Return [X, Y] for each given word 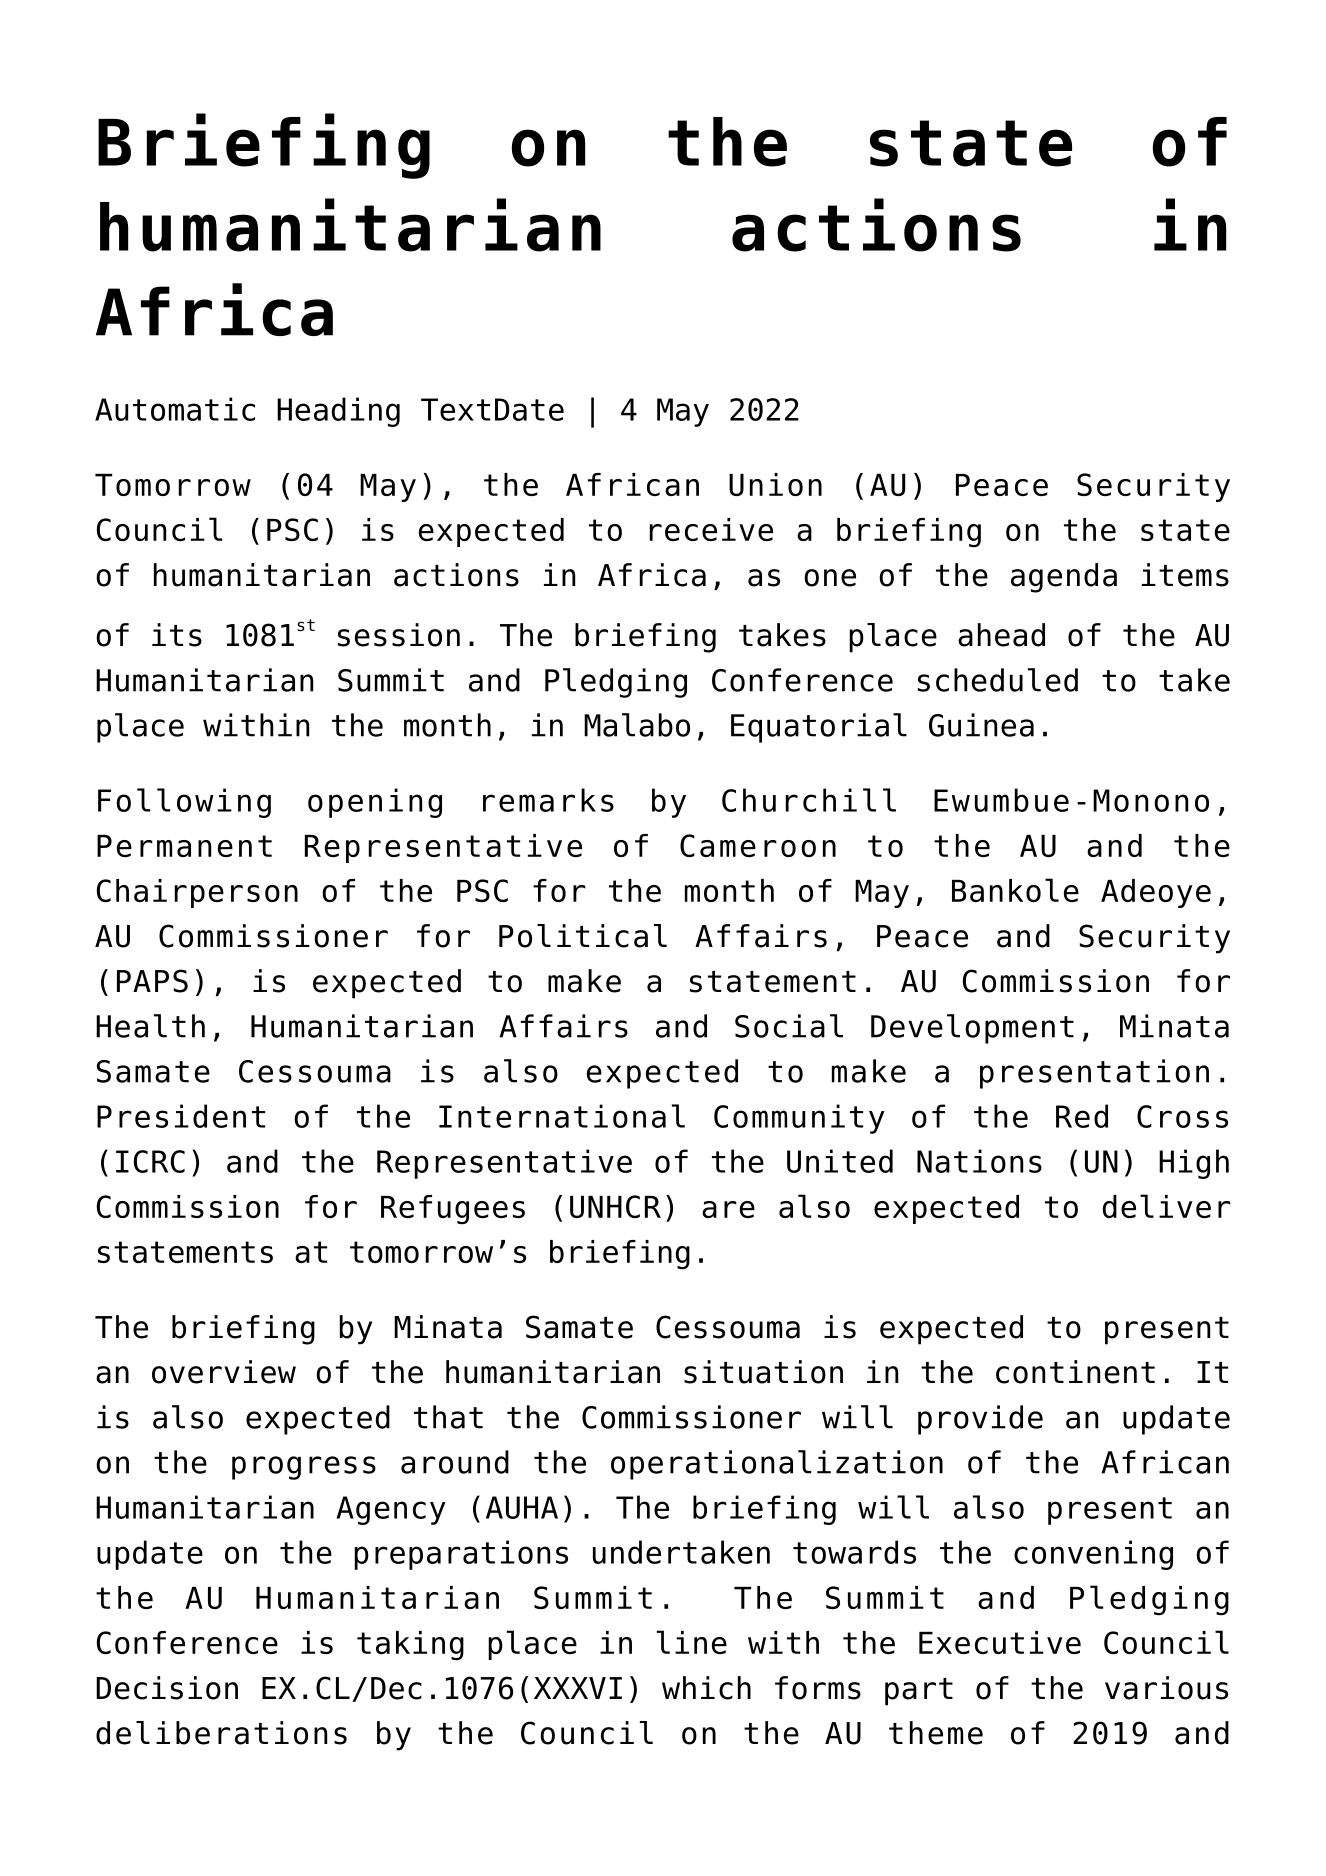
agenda [1064, 578]
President [181, 1116]
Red [1082, 1116]
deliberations [221, 1733]
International [562, 1116]
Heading [338, 412]
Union [775, 484]
